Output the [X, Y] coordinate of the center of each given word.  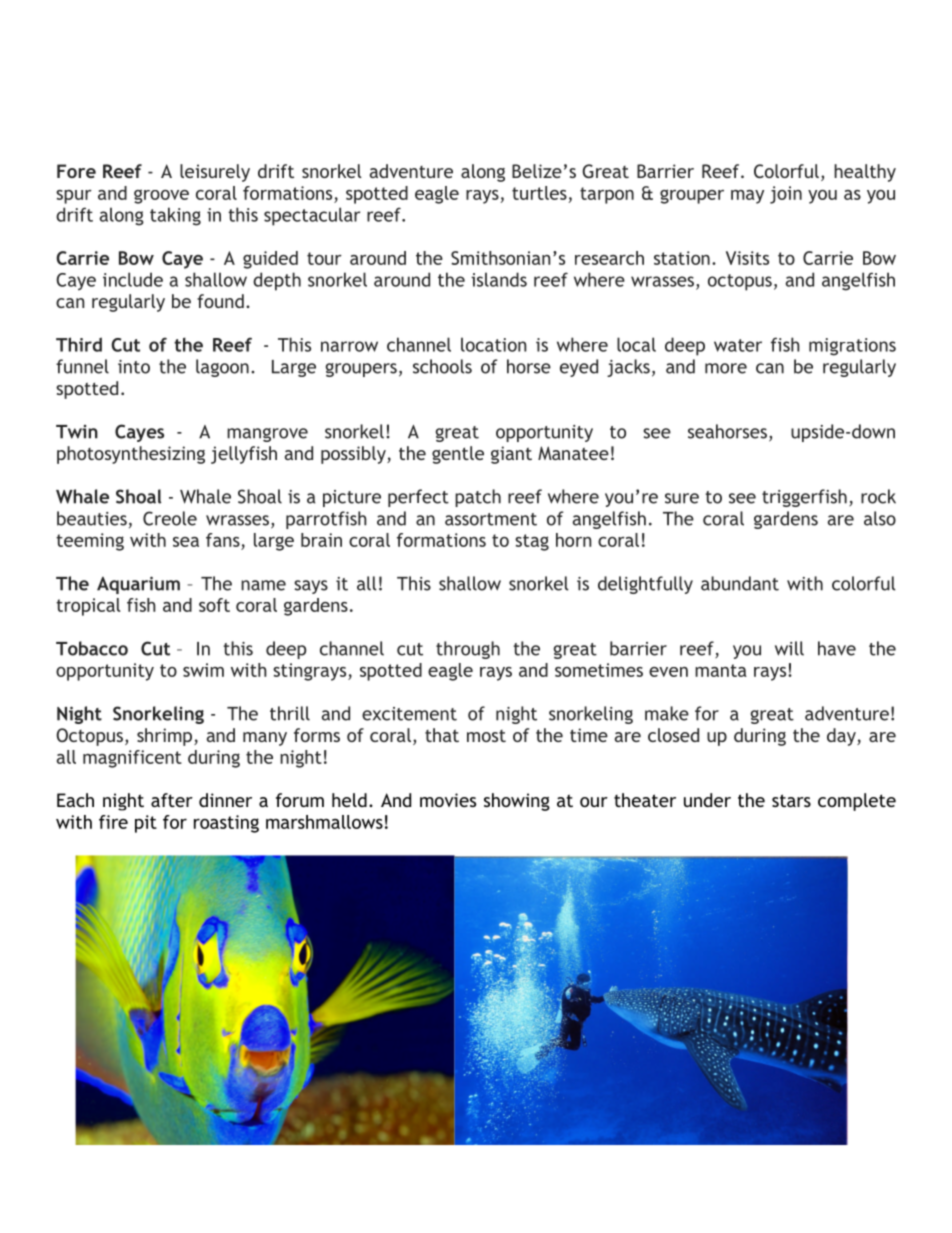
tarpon [607, 195]
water [738, 345]
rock [878, 496]
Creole [170, 518]
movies [448, 800]
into [134, 367]
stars [791, 800]
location [494, 344]
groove [161, 196]
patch [478, 498]
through [468, 650]
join [786, 195]
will [789, 648]
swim [203, 670]
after [172, 800]
